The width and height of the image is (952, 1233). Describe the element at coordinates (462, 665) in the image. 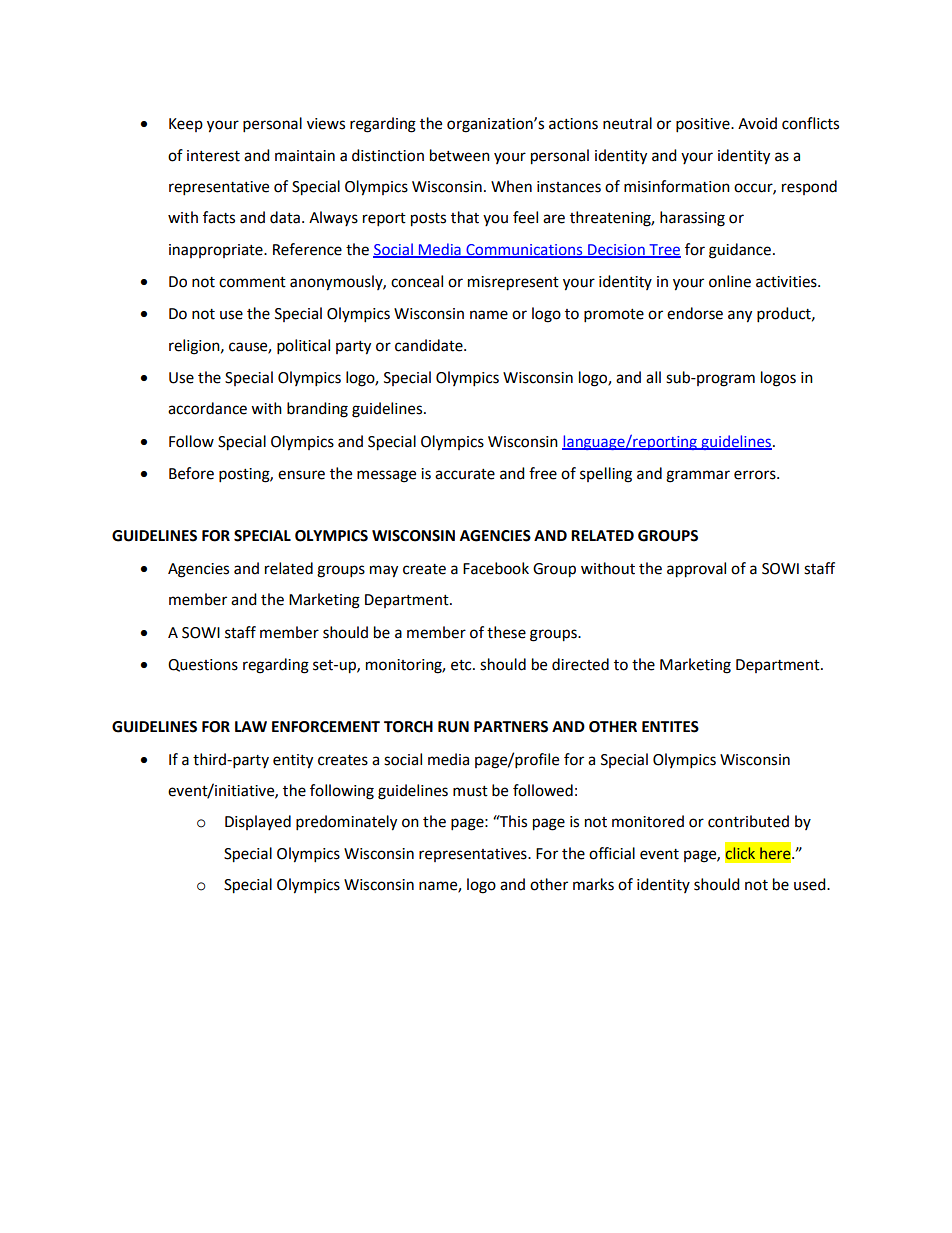

I see `etc` at that location.
